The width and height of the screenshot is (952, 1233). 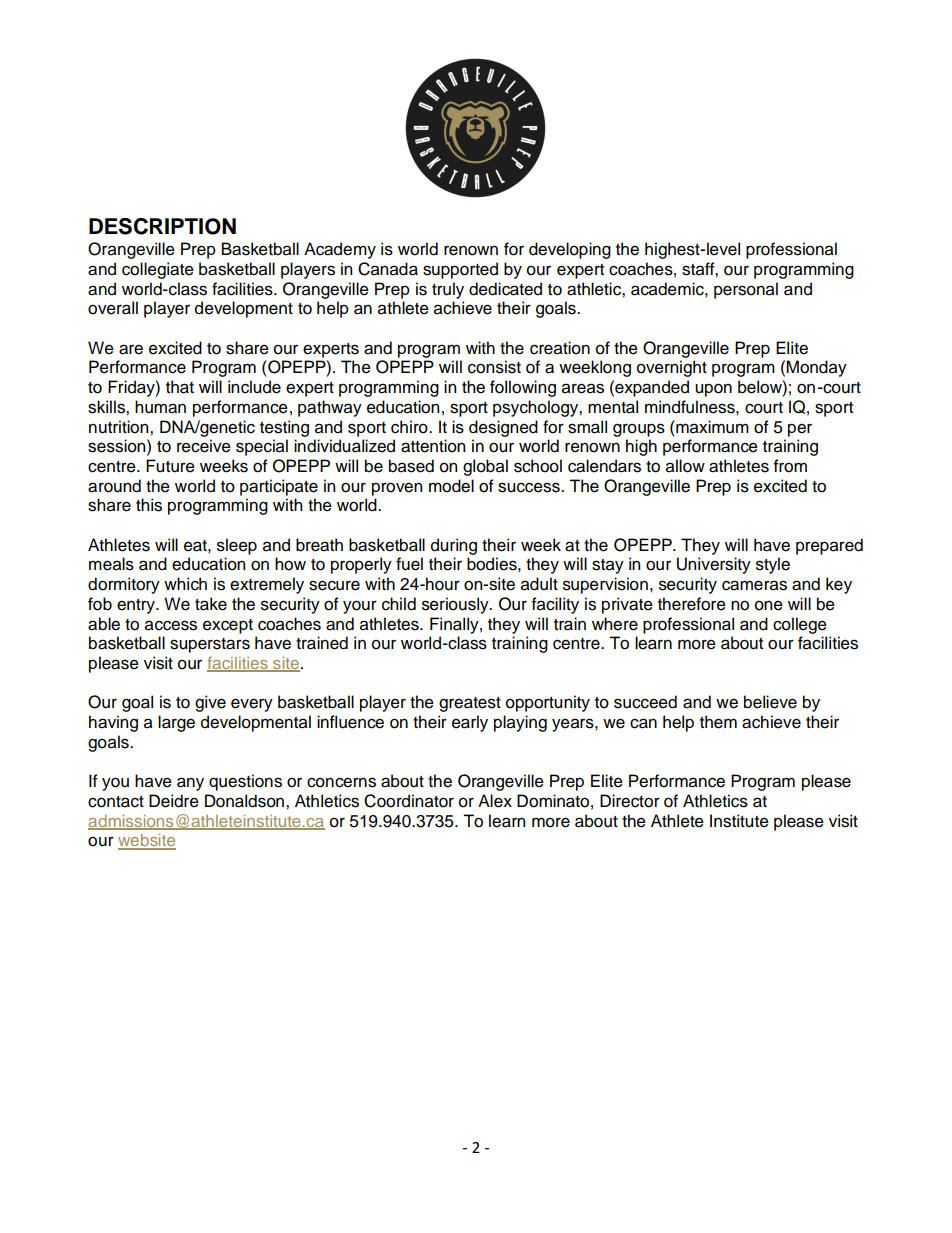 What do you see at coordinates (711, 427) in the screenshot?
I see `maximum` at bounding box center [711, 427].
